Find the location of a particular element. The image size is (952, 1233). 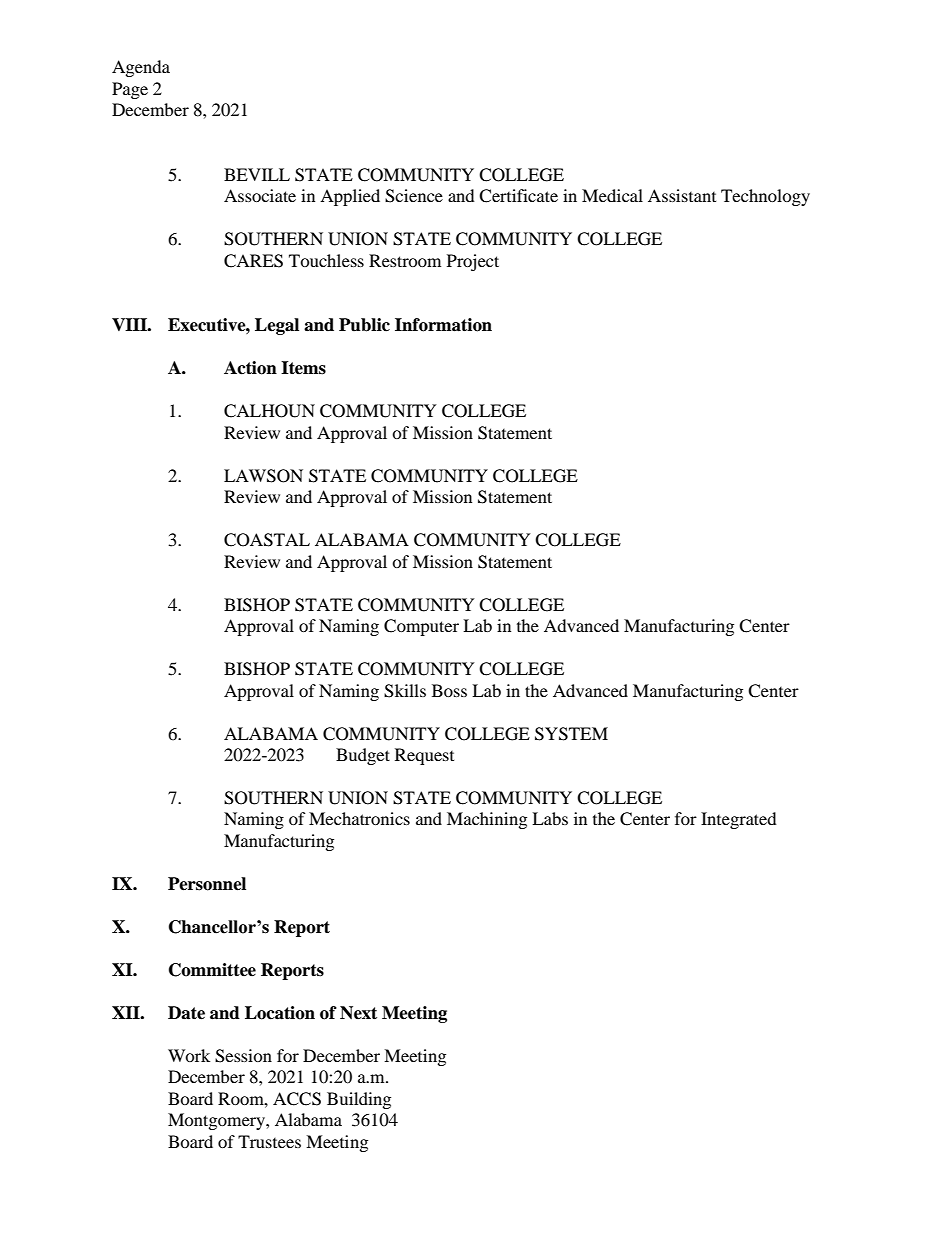

Science is located at coordinates (414, 196).
